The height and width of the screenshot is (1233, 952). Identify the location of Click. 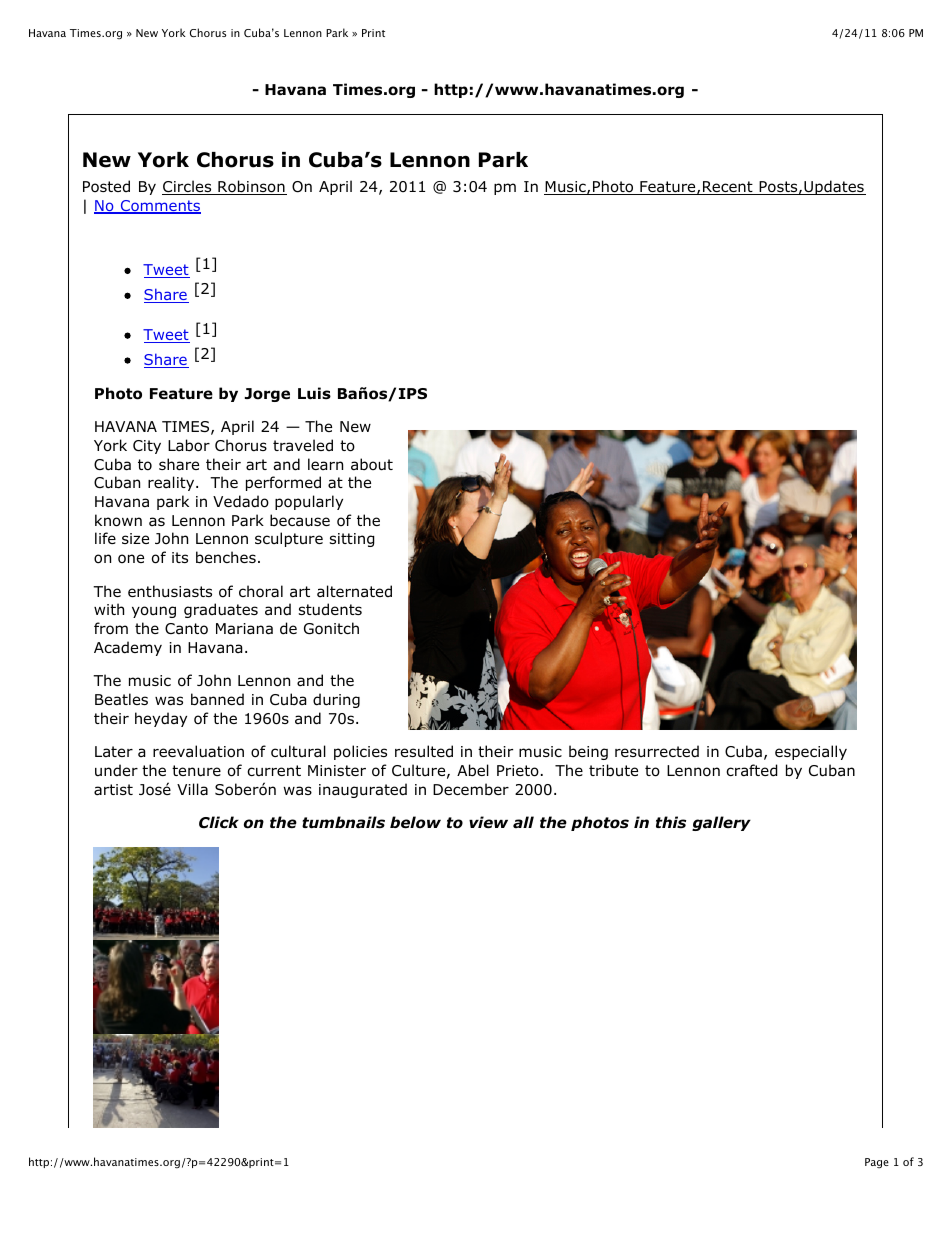
(219, 822).
